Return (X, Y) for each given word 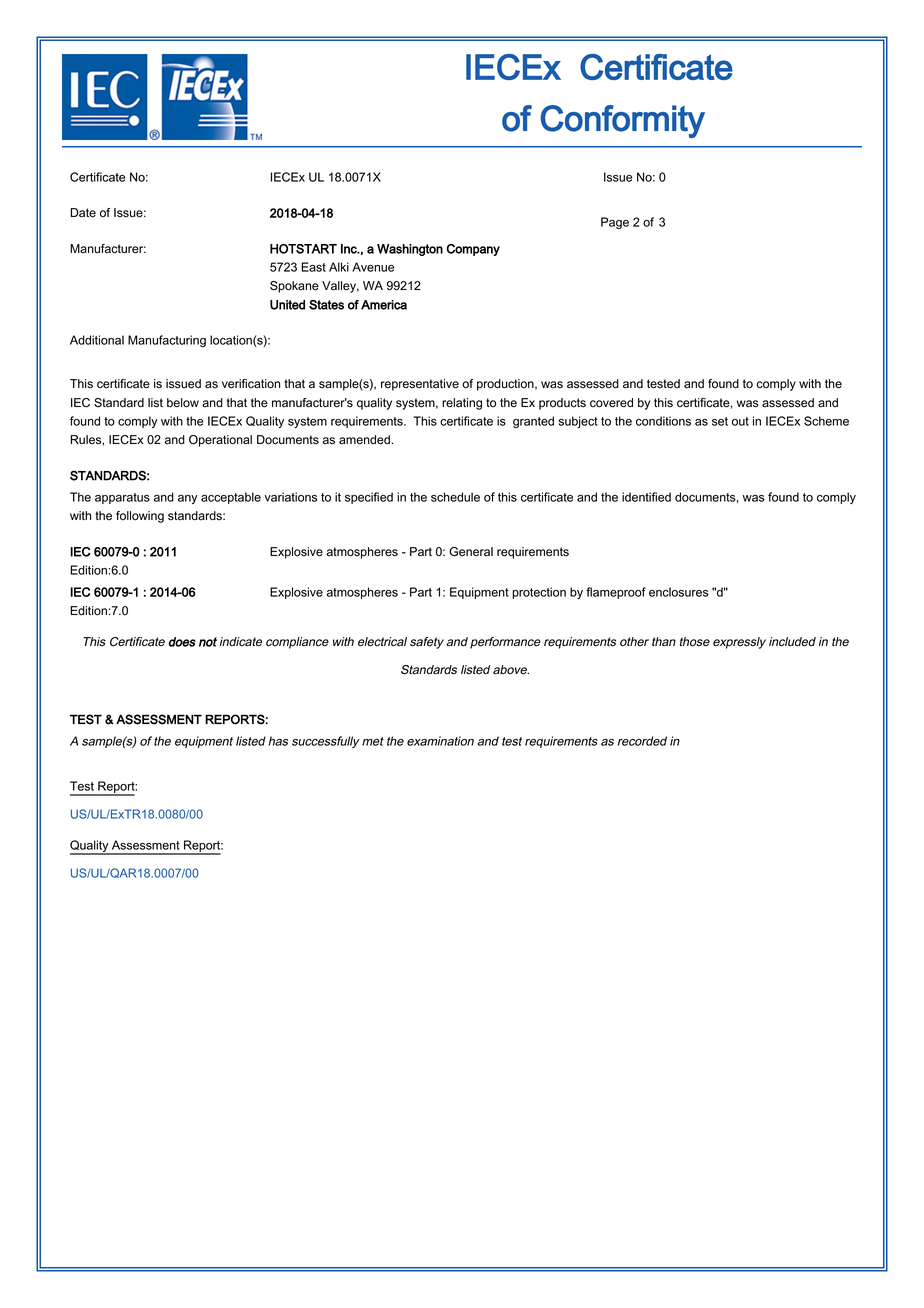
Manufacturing (167, 341)
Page (615, 223)
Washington (410, 250)
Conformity (622, 121)
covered (611, 403)
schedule (455, 497)
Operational (220, 441)
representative (420, 385)
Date (83, 213)
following (140, 517)
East (313, 267)
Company (473, 250)
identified (646, 497)
